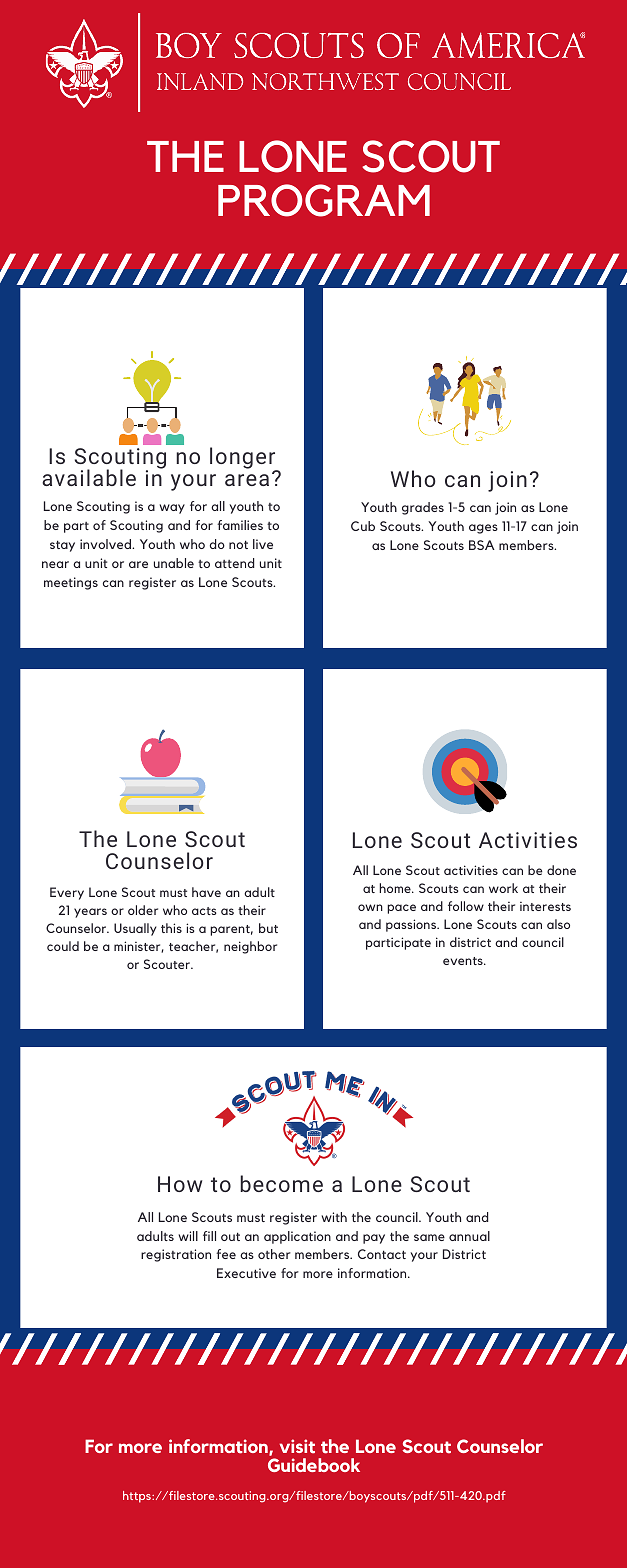 The image size is (627, 1568). What do you see at coordinates (297, 1446) in the screenshot?
I see `visit` at bounding box center [297, 1446].
